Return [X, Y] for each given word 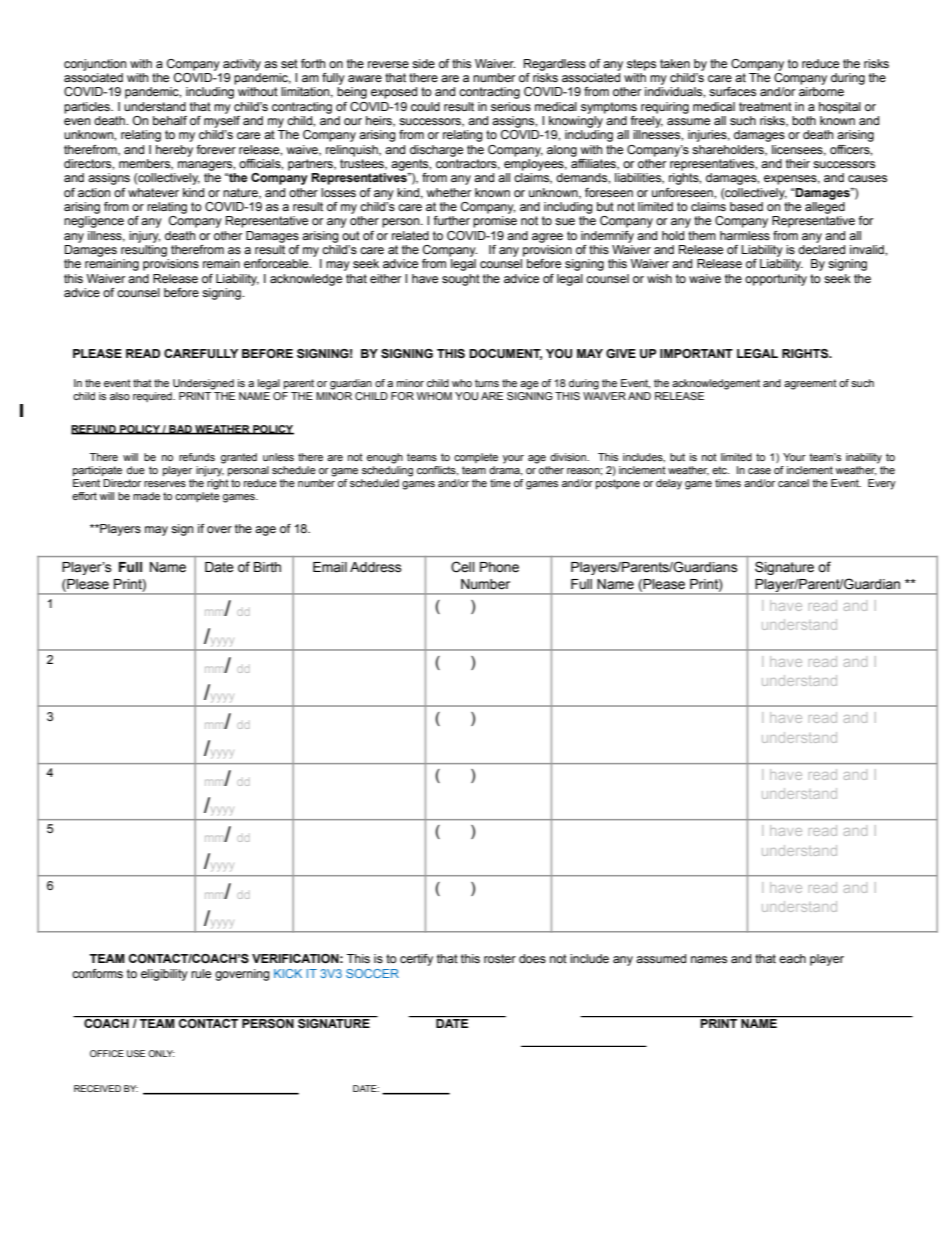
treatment [765, 106]
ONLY [161, 1053]
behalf [170, 120]
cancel [793, 483]
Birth [267, 567]
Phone [499, 567]
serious [511, 106]
